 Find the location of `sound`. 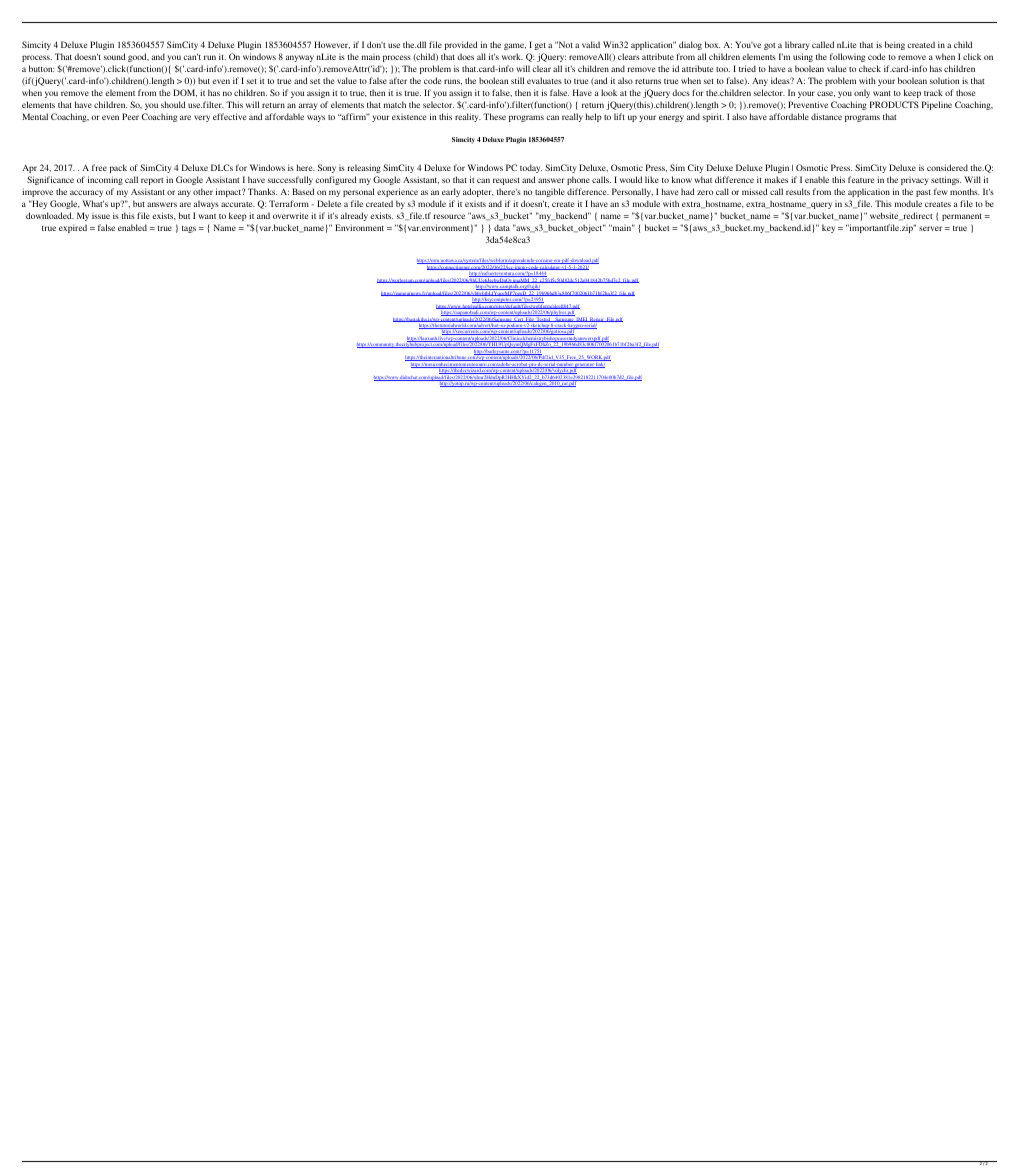

sound is located at coordinates (115, 56).
